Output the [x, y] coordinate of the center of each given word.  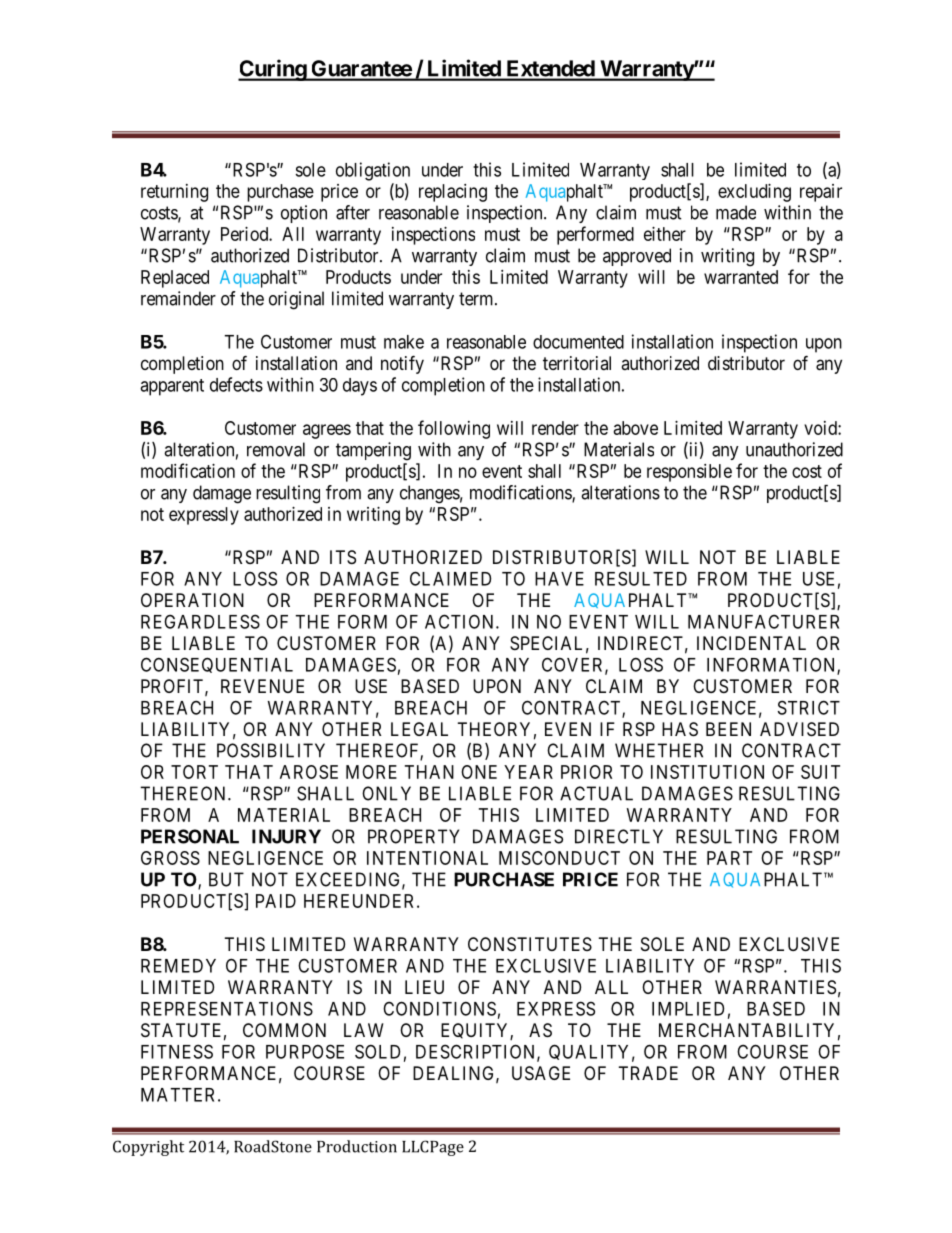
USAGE [541, 1073]
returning [174, 193]
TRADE [648, 1073]
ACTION [461, 621]
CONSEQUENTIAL [217, 665]
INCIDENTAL [751, 643]
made [736, 212]
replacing [453, 193]
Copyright [148, 1148]
